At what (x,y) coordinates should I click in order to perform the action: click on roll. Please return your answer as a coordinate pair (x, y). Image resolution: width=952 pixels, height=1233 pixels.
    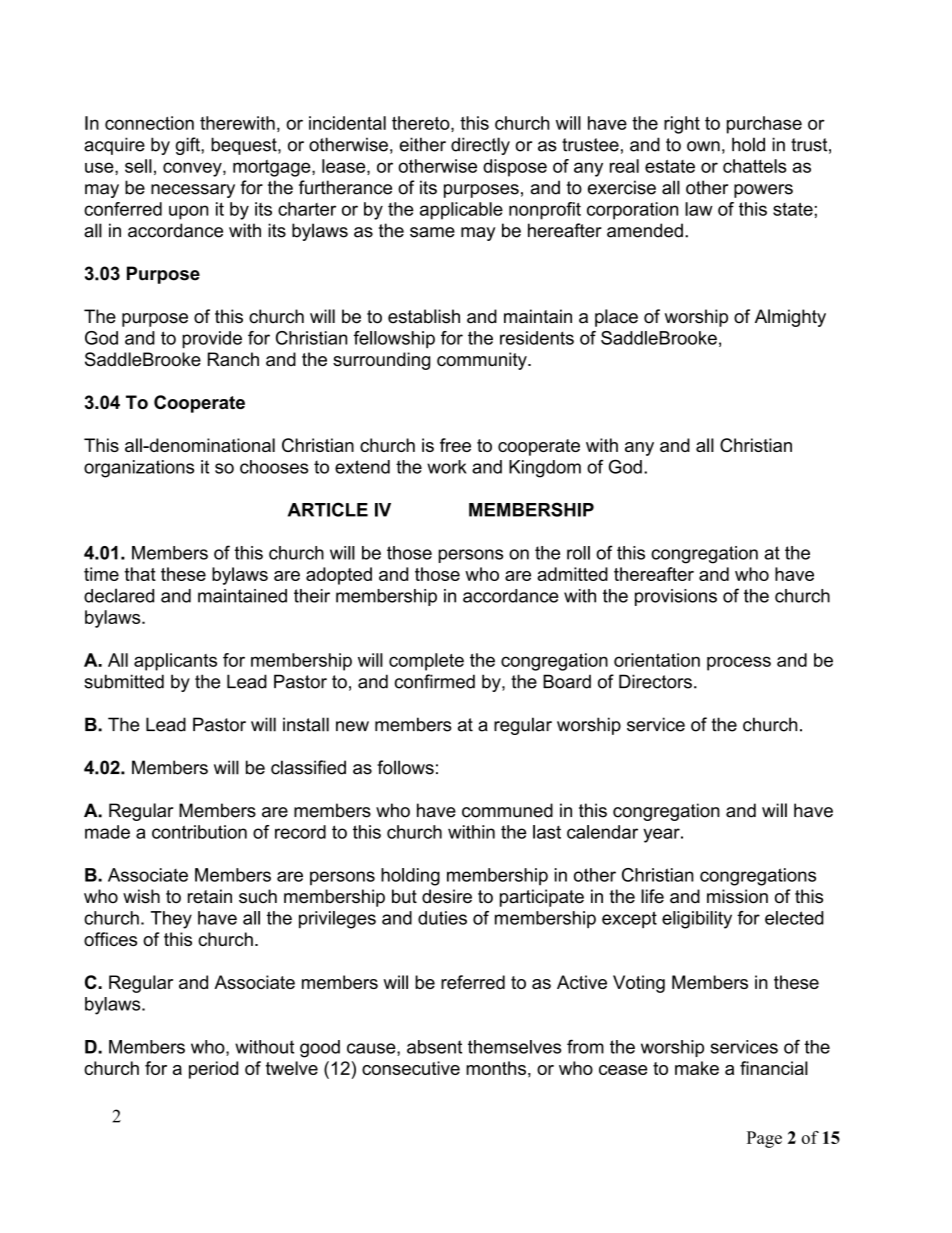
    Looking at the image, I should click on (578, 553).
